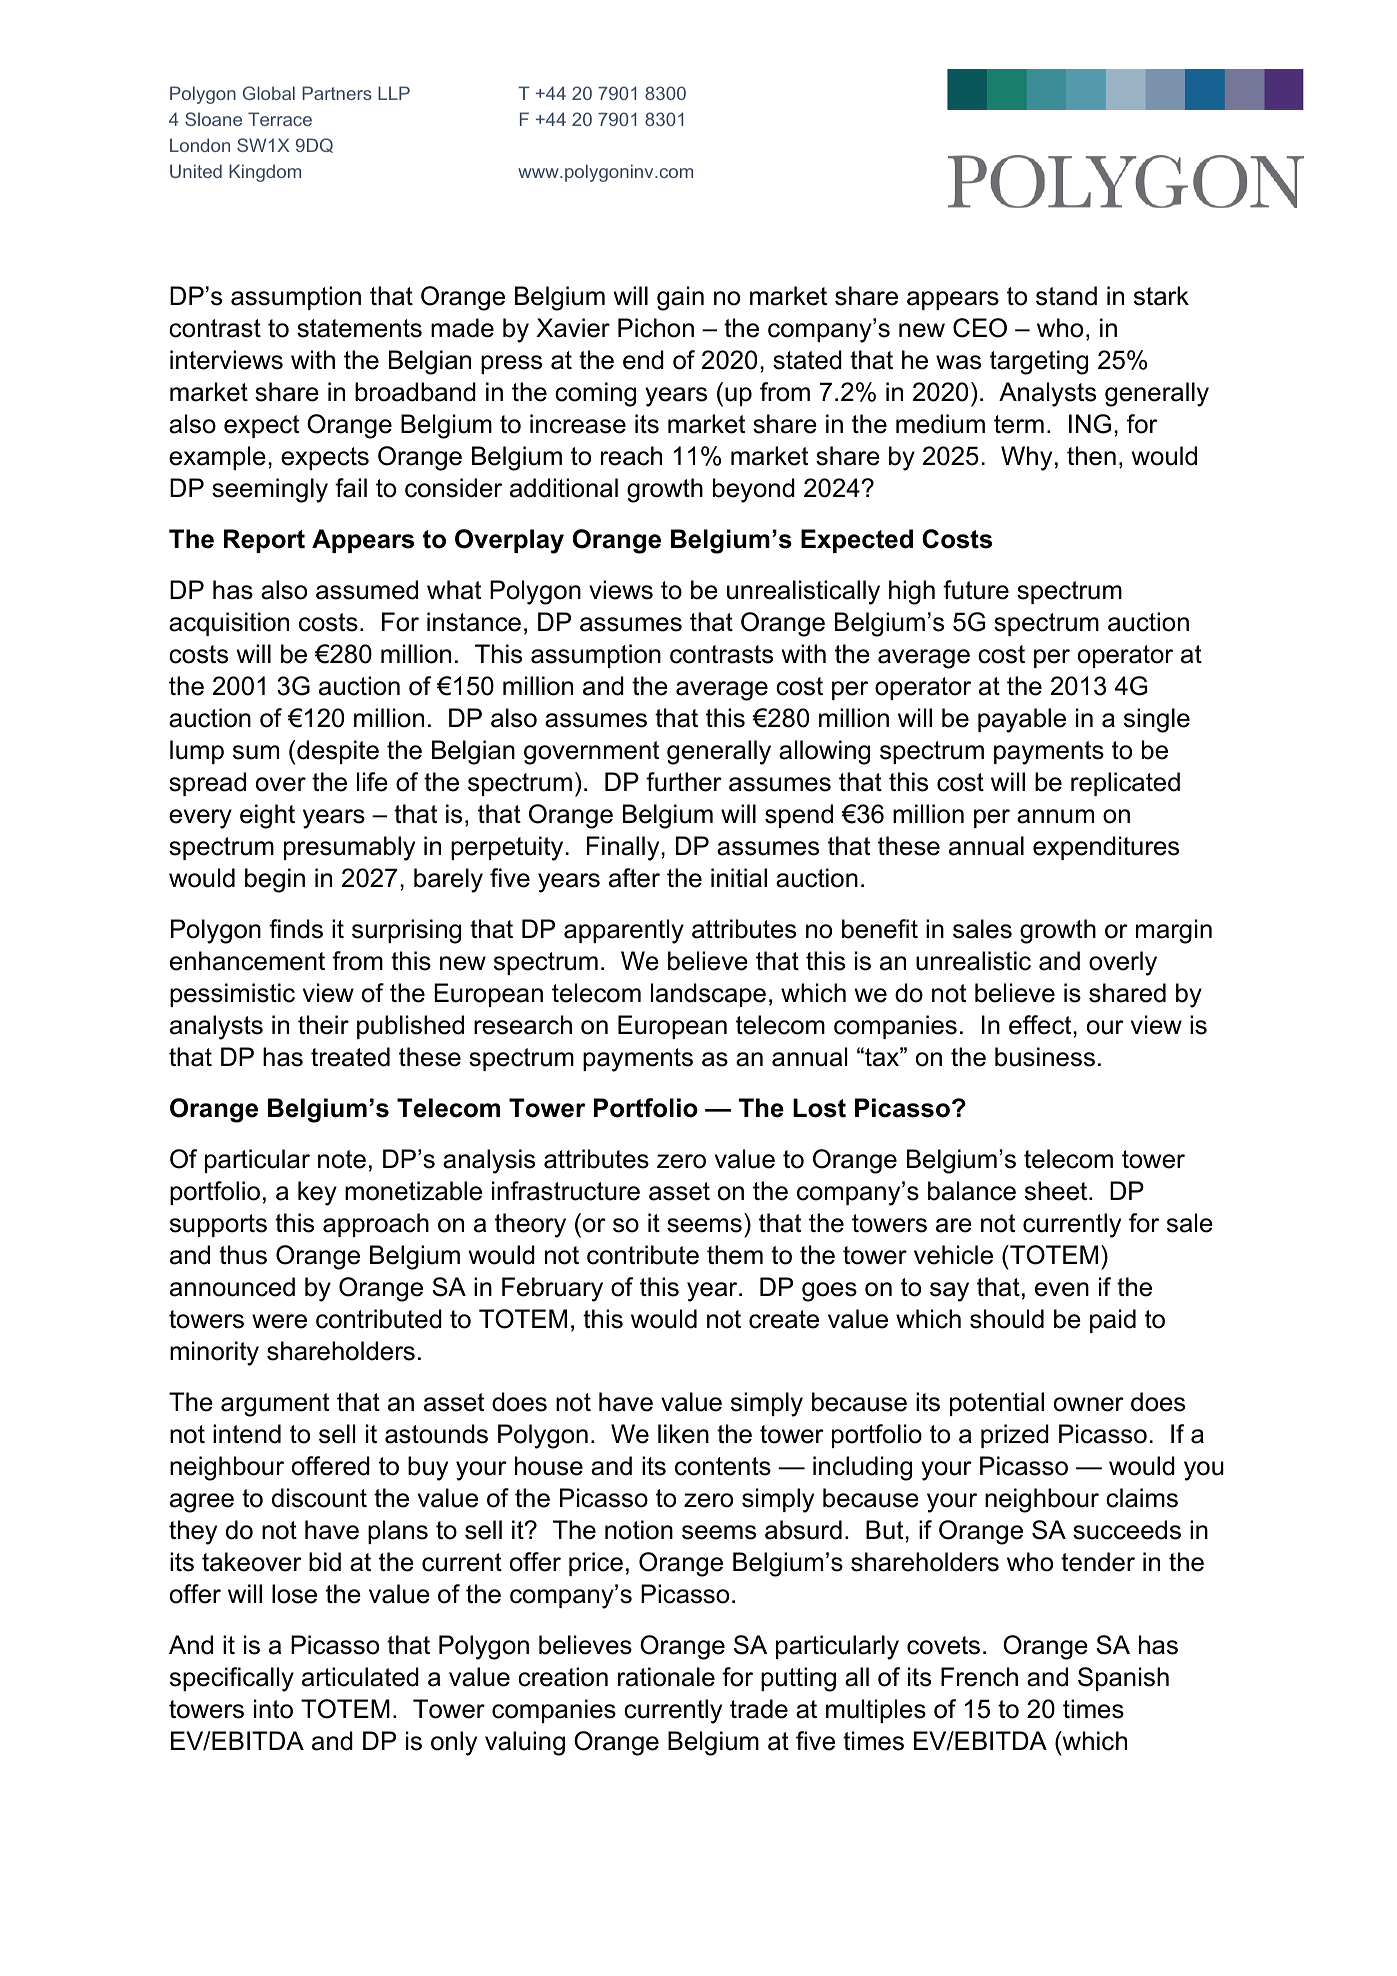  Describe the element at coordinates (680, 298) in the screenshot. I see `gain` at that location.
